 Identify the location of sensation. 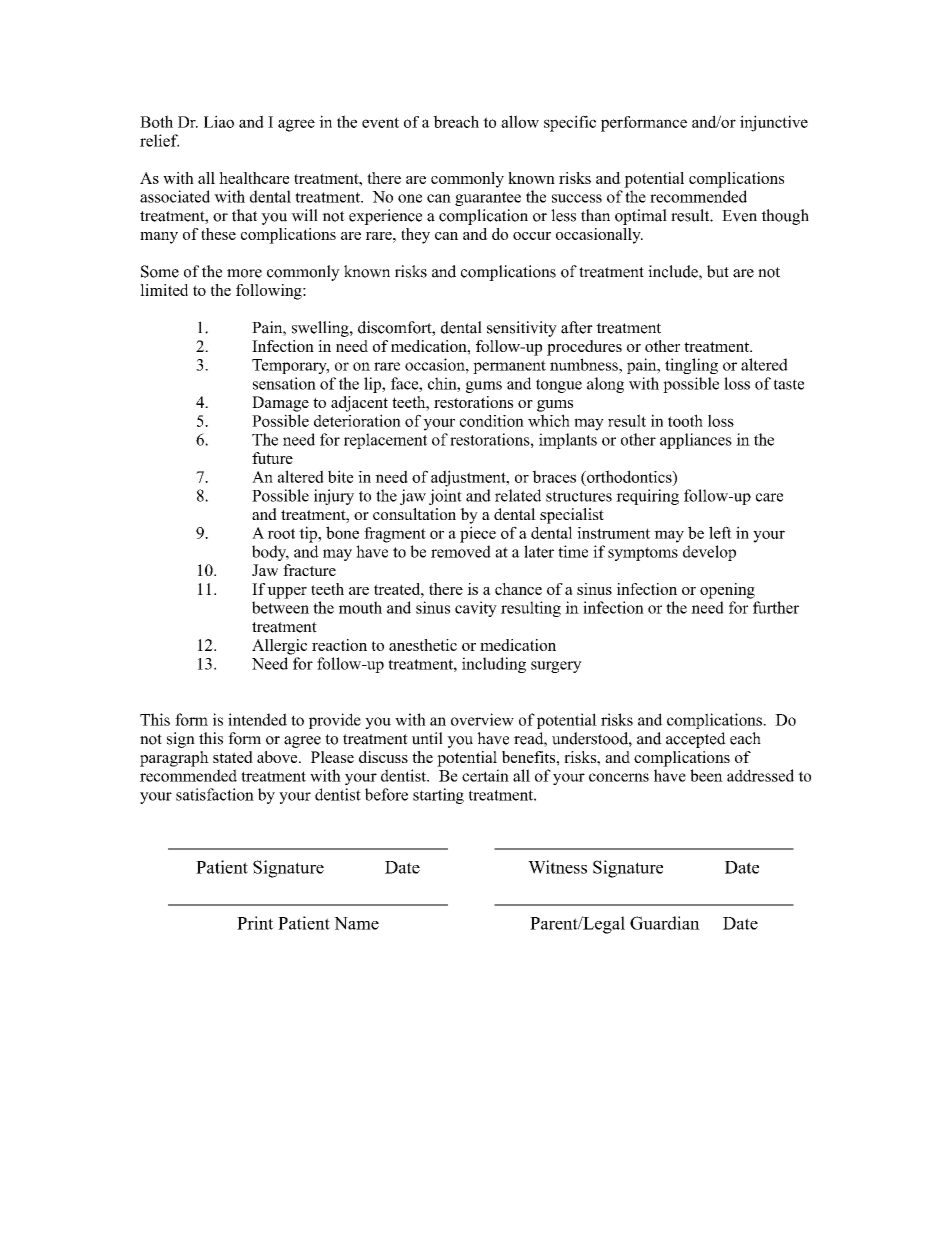
(284, 383).
